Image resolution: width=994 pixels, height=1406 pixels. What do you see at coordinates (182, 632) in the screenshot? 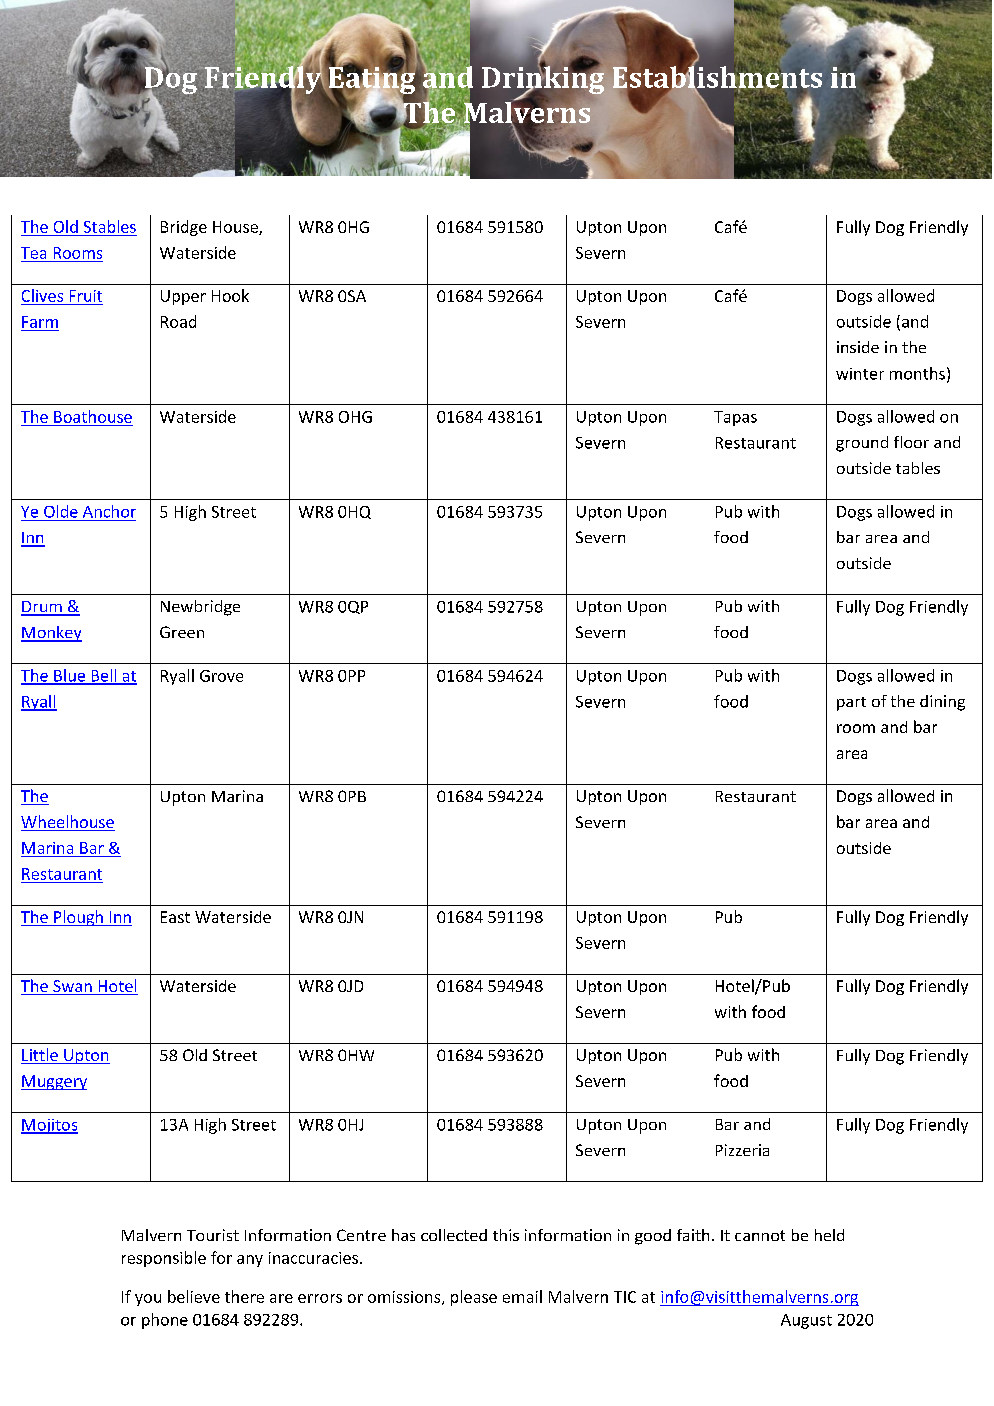
I see `Green` at bounding box center [182, 632].
